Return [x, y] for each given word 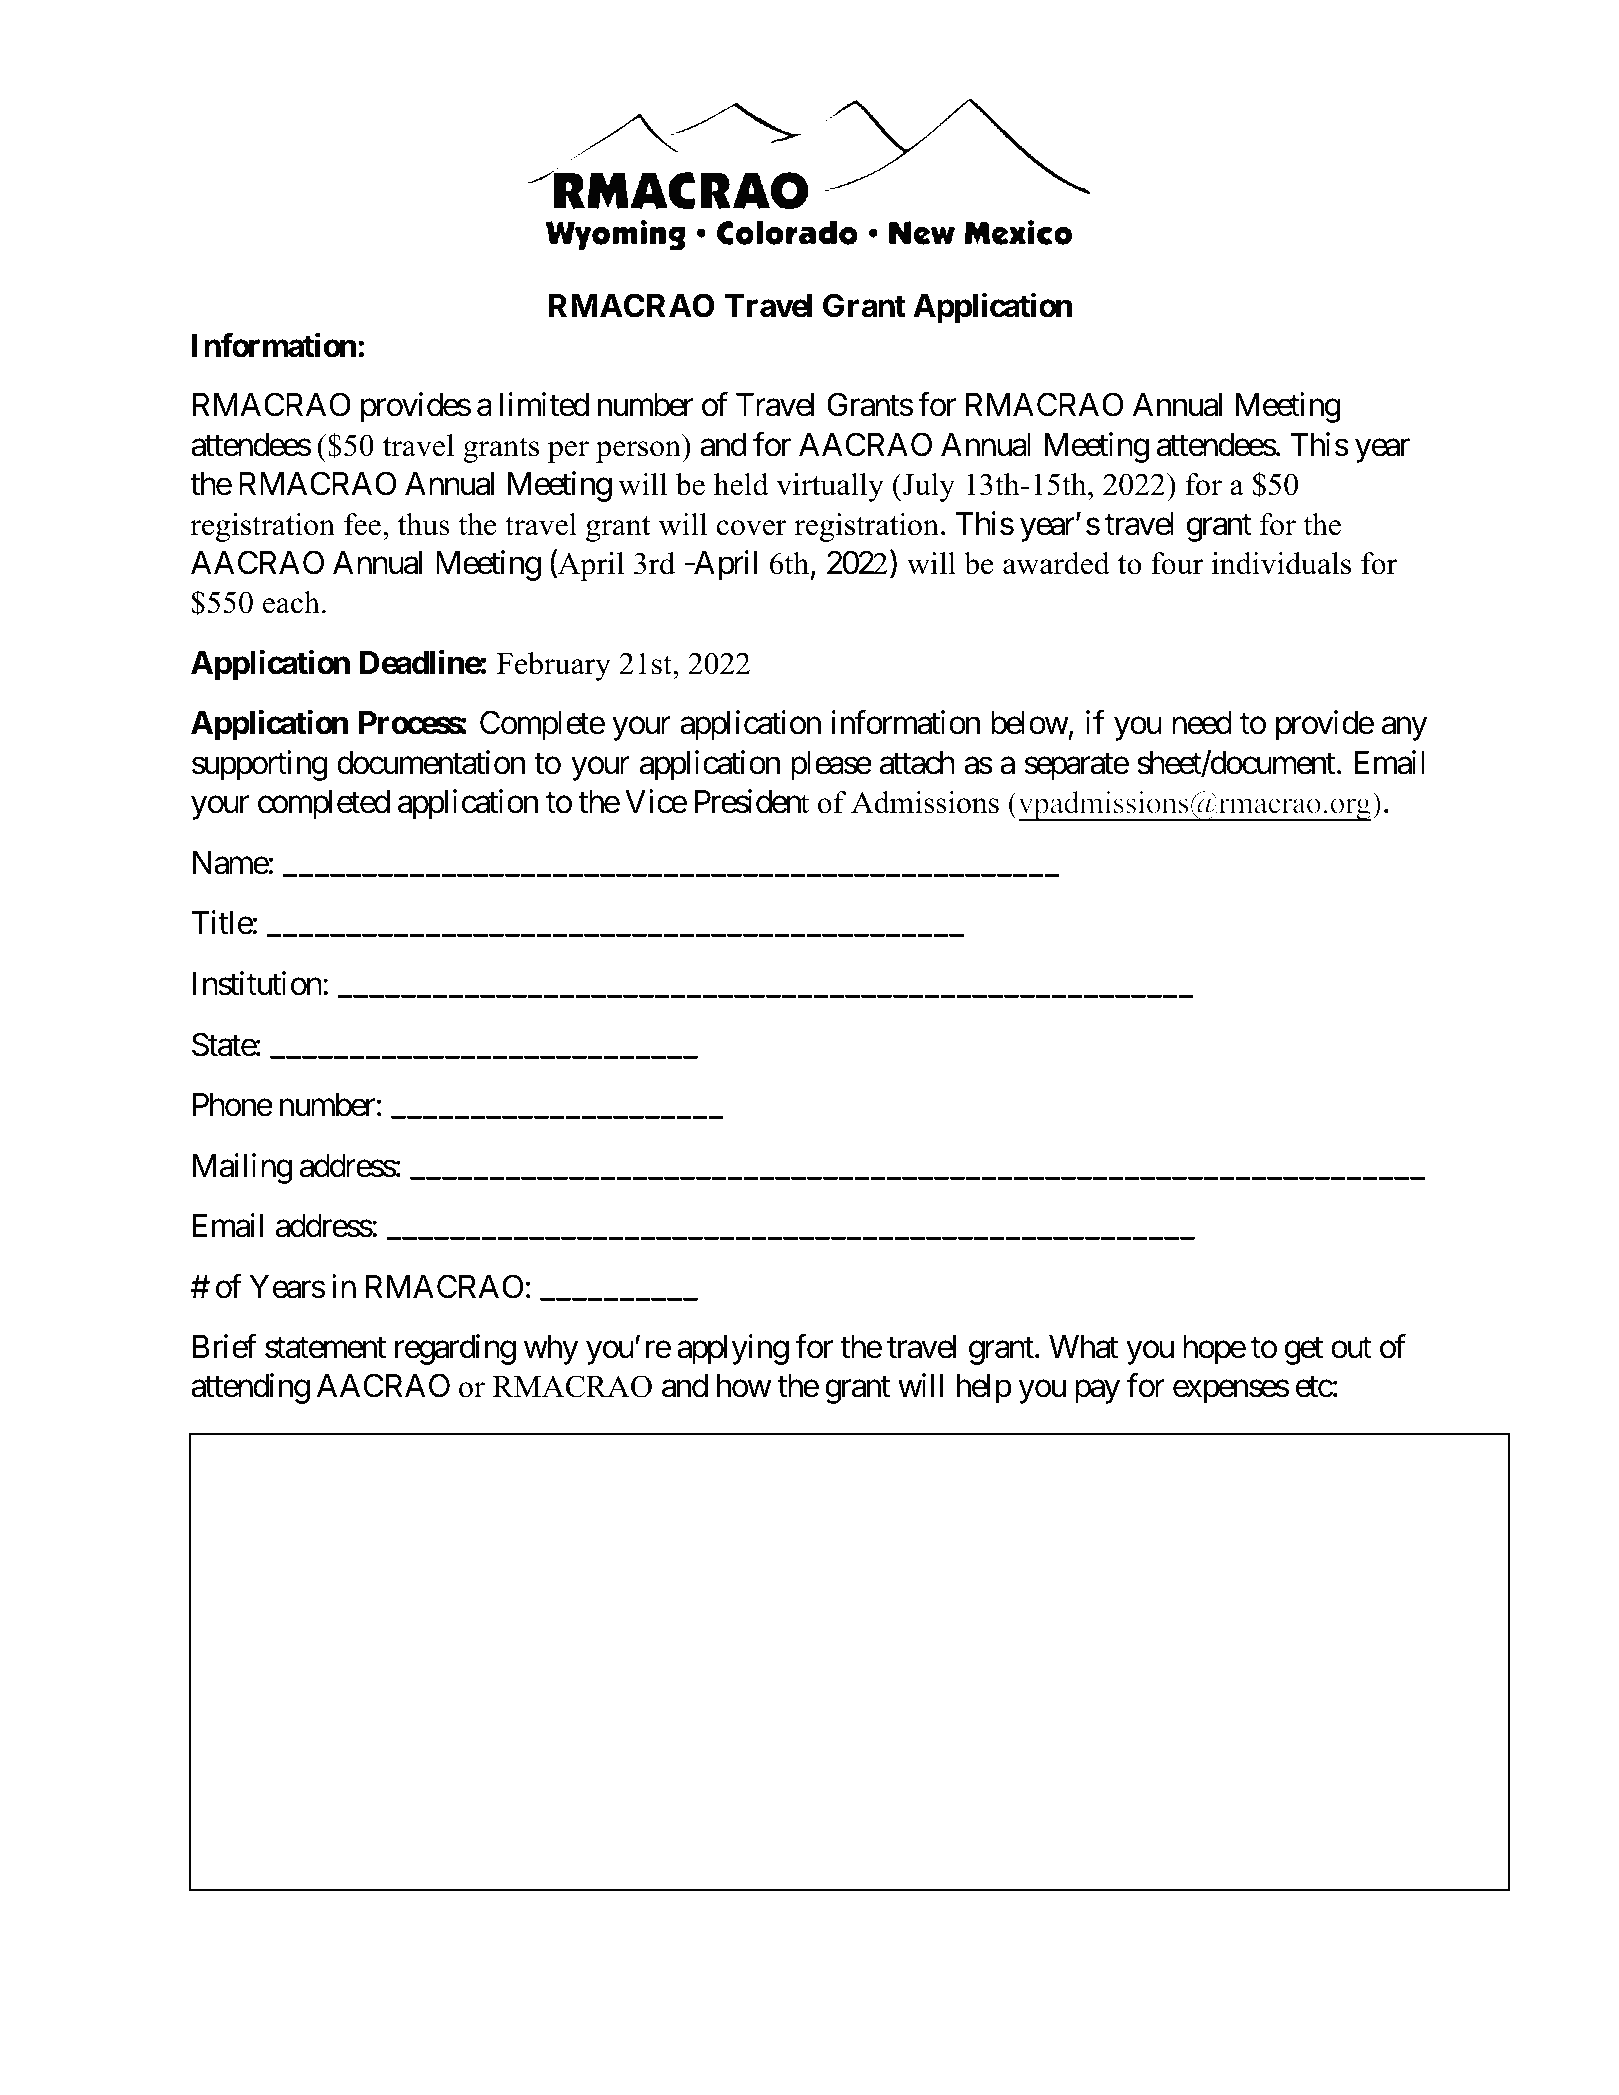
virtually [830, 487]
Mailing [242, 1168]
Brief [224, 1346]
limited [544, 405]
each [291, 602]
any [1404, 729]
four [1177, 563]
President [751, 802]
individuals [1281, 563]
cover [752, 528]
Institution [257, 983]
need [1202, 723]
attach [917, 763]
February [554, 666]
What [1083, 1347]
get [1304, 1351]
